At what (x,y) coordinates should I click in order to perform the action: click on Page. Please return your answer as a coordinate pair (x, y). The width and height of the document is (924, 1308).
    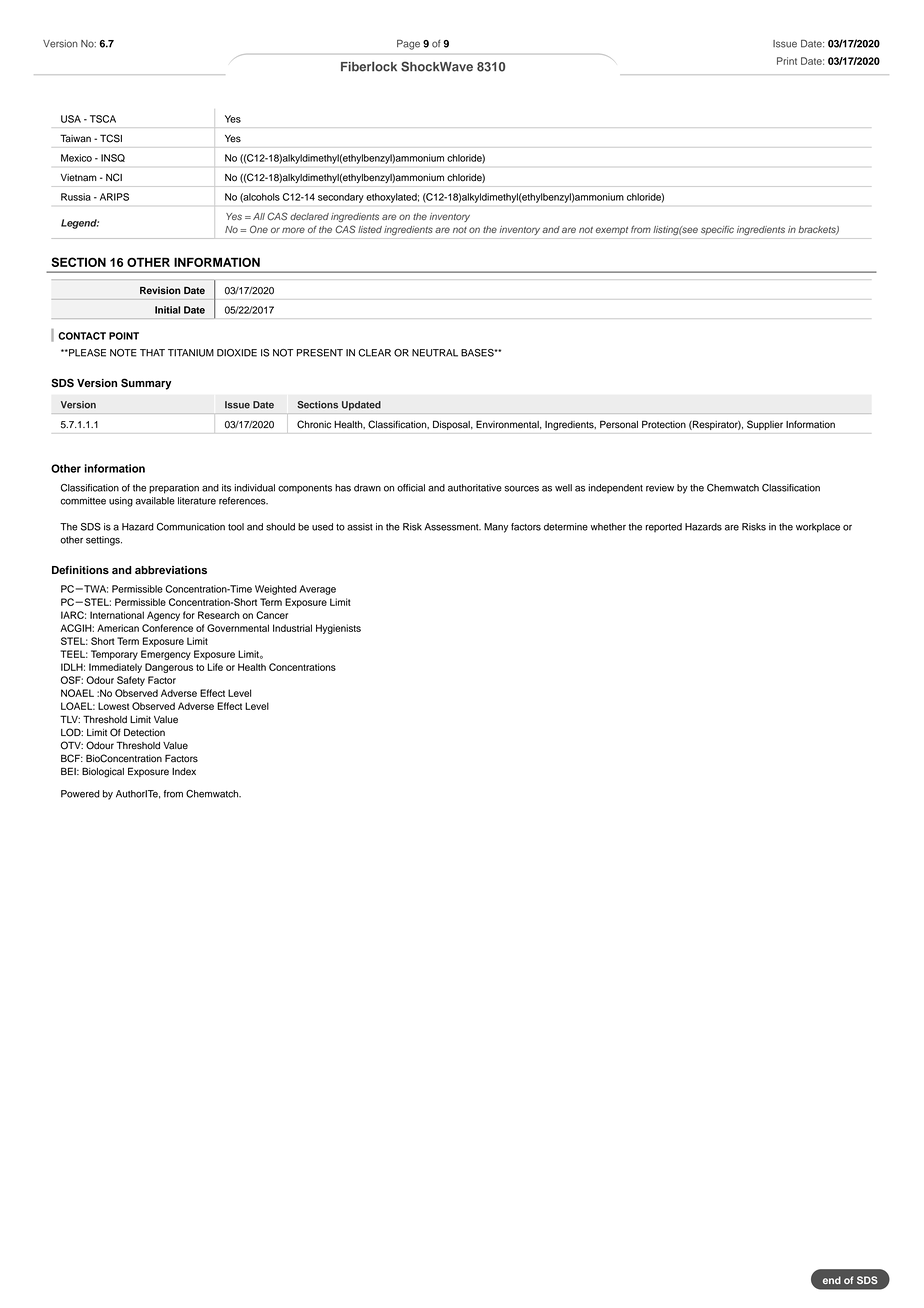
    Looking at the image, I should click on (408, 45).
